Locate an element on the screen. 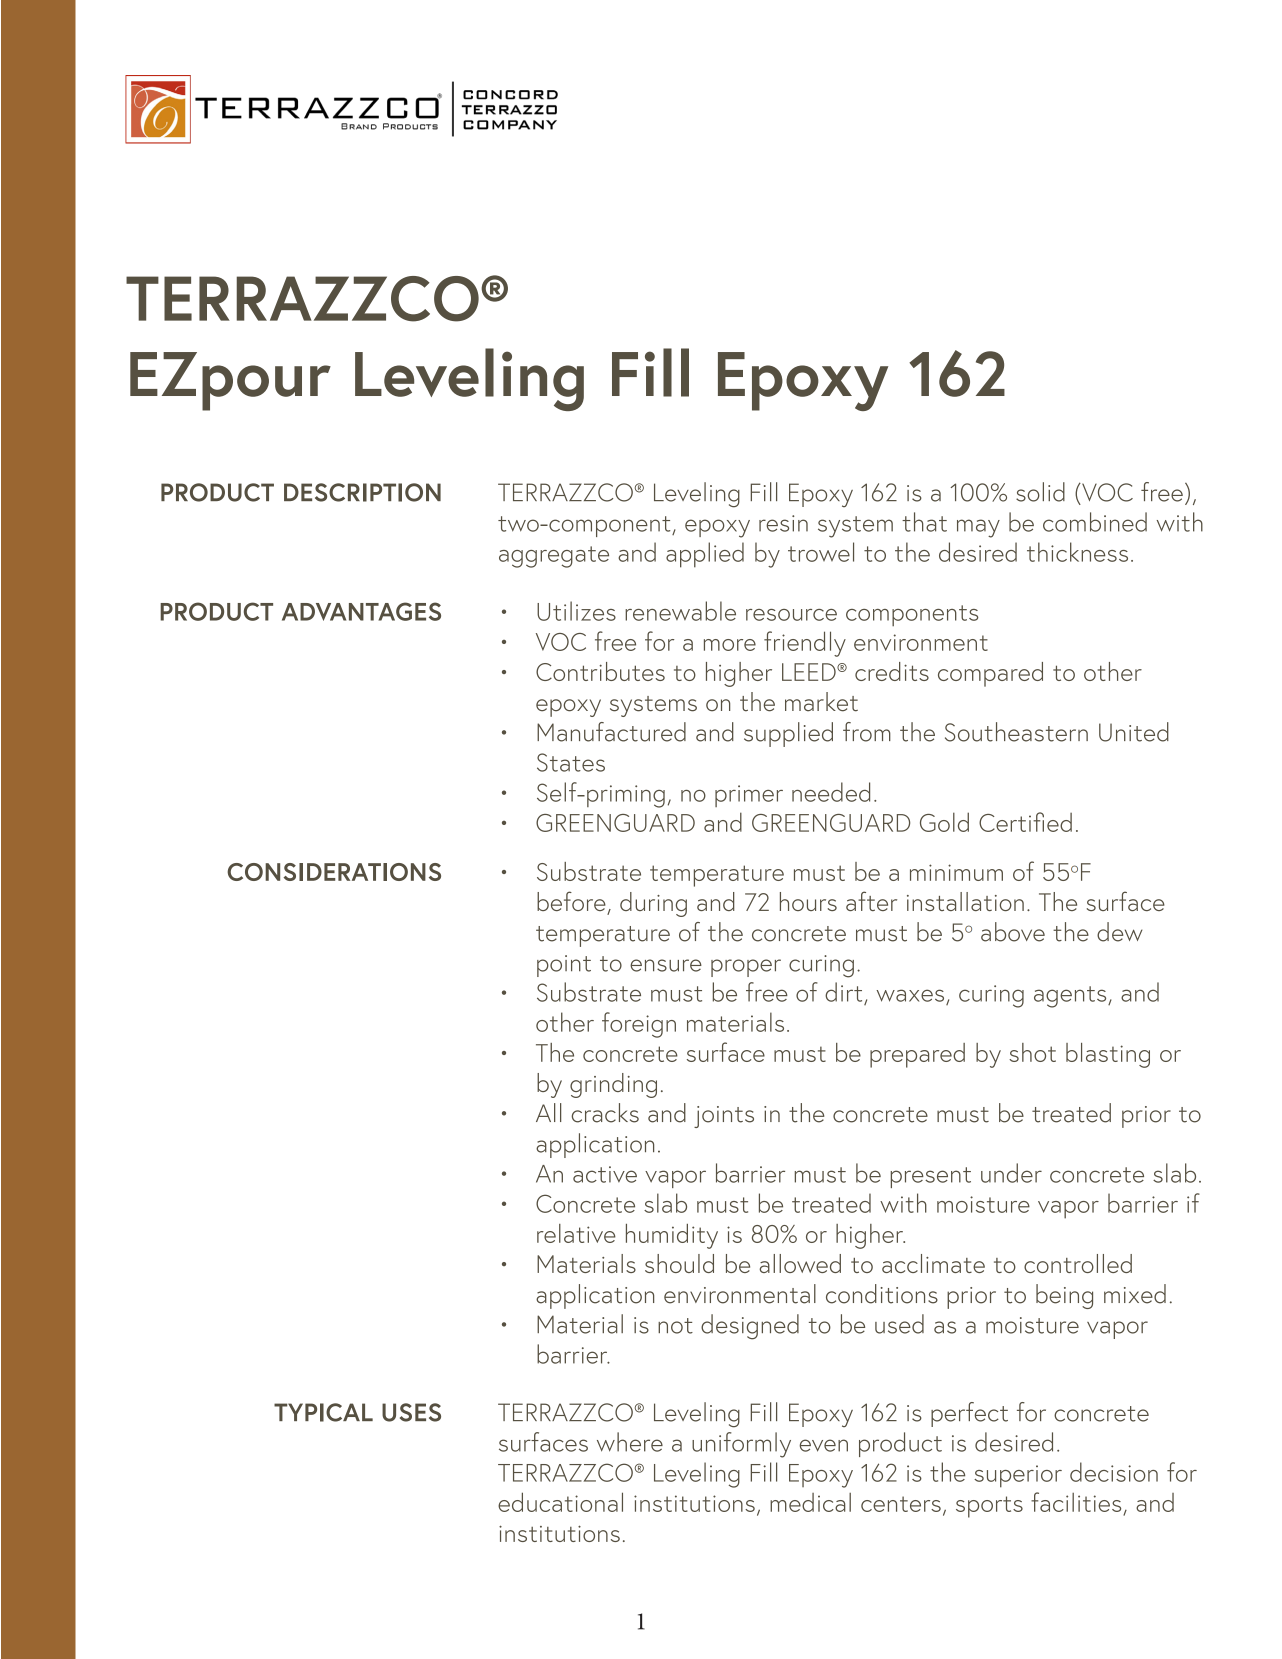  solid is located at coordinates (1040, 492).
